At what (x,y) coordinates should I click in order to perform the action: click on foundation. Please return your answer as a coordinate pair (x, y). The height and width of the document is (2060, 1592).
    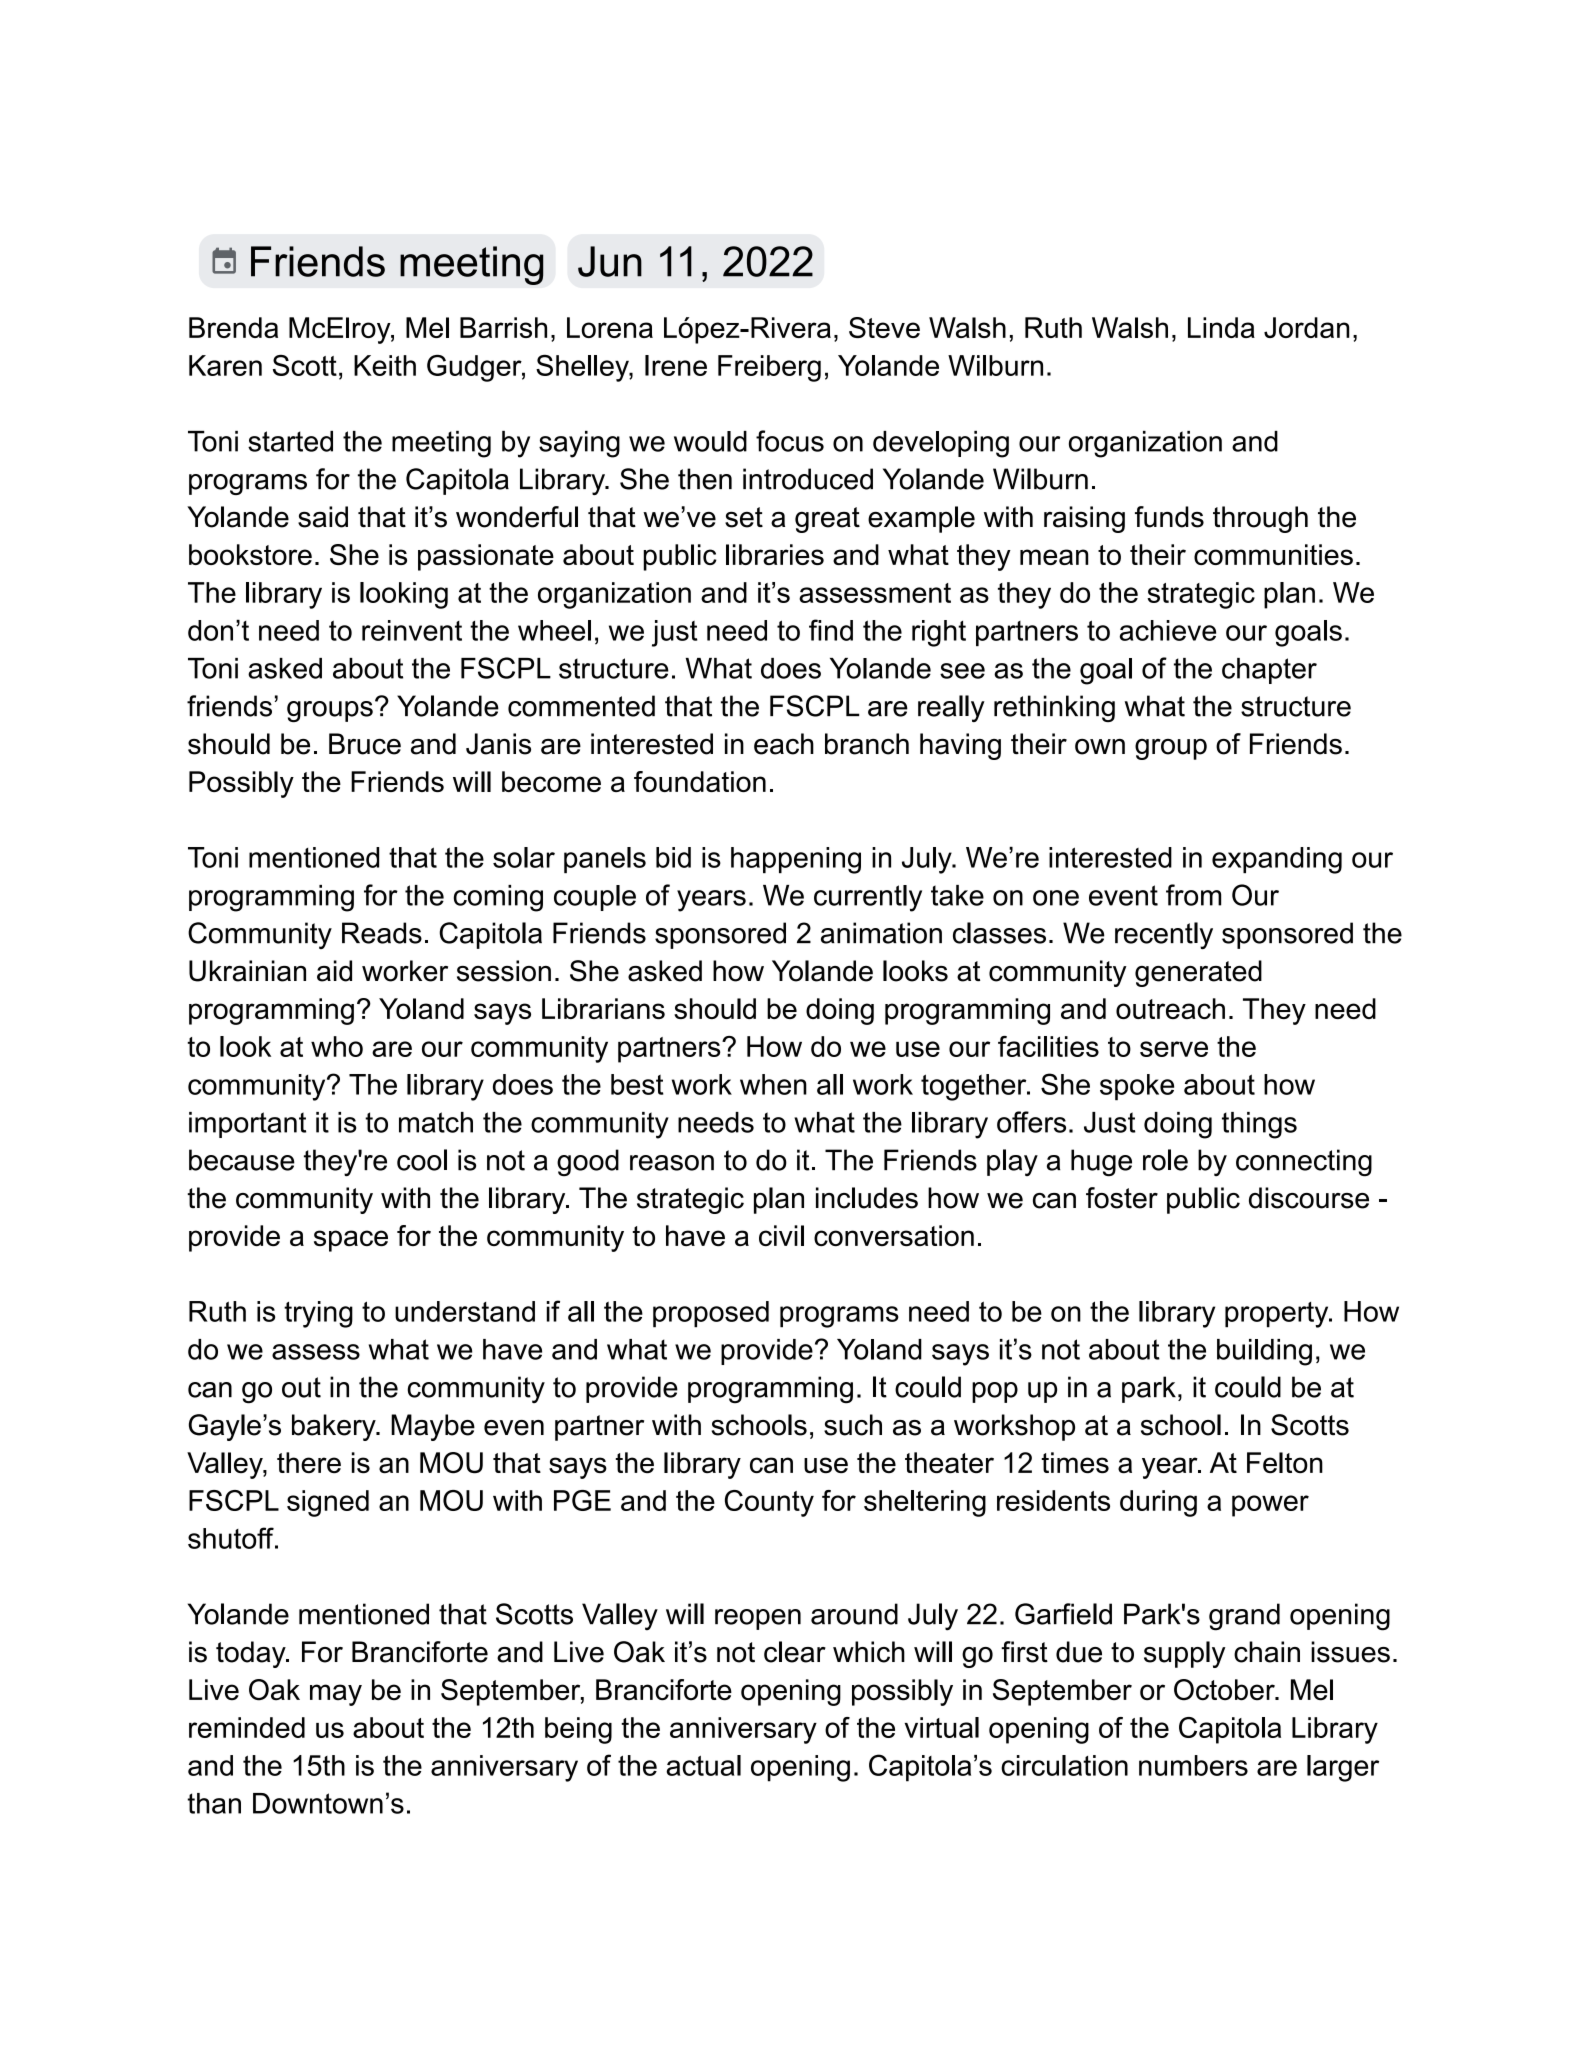
    Looking at the image, I should click on (700, 781).
